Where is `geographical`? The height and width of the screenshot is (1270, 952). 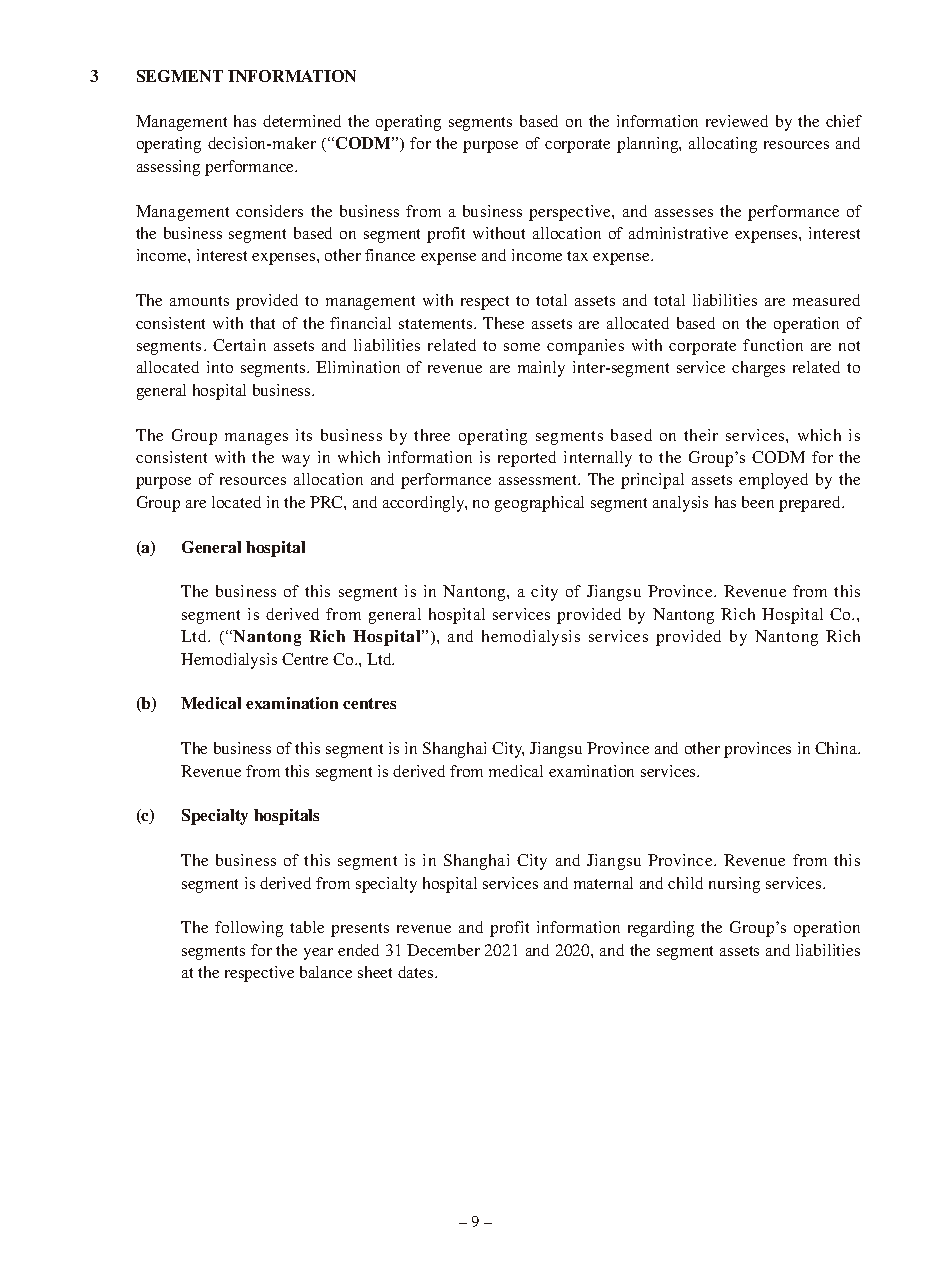 geographical is located at coordinates (539, 504).
